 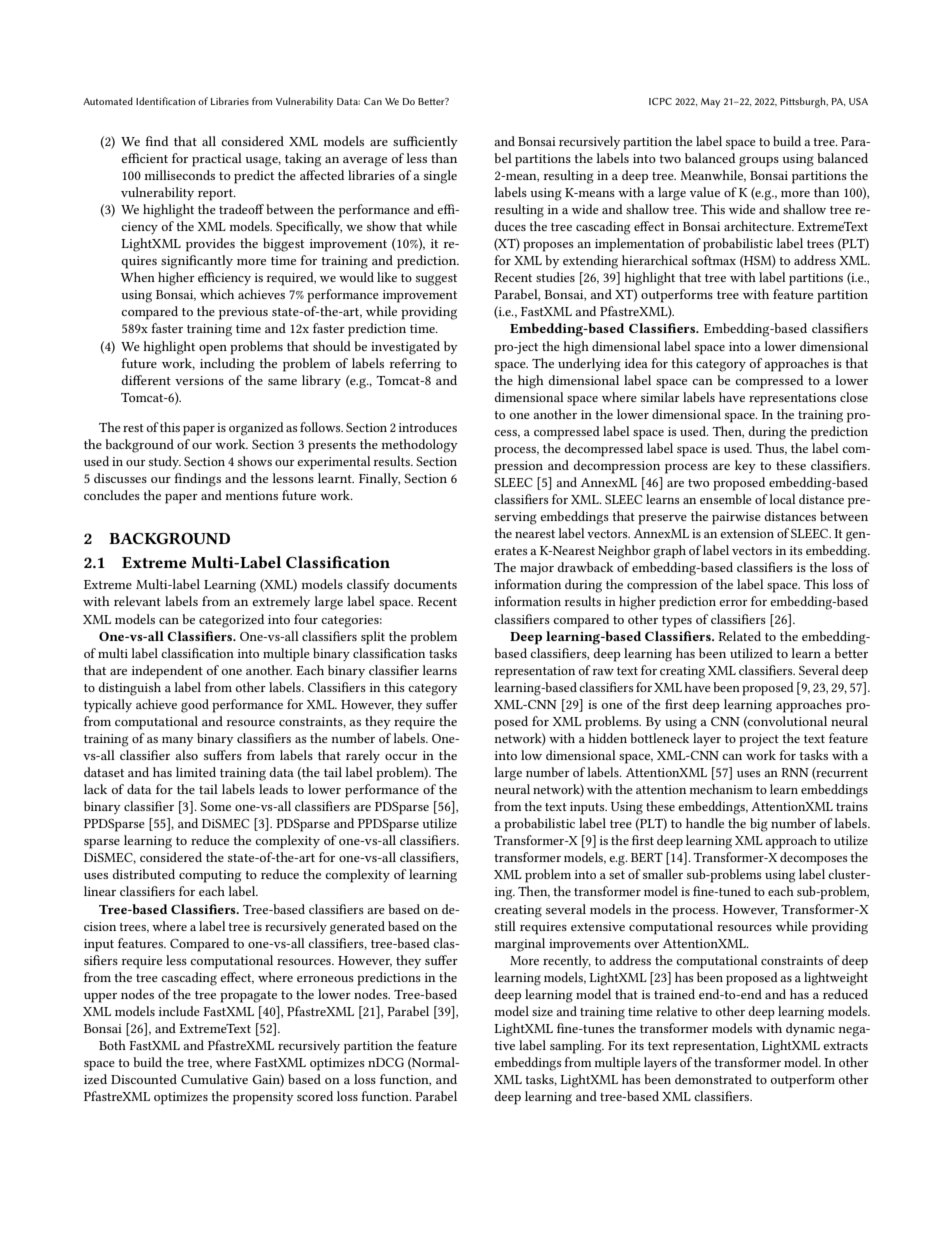 I want to click on relevant, so click(x=137, y=601).
